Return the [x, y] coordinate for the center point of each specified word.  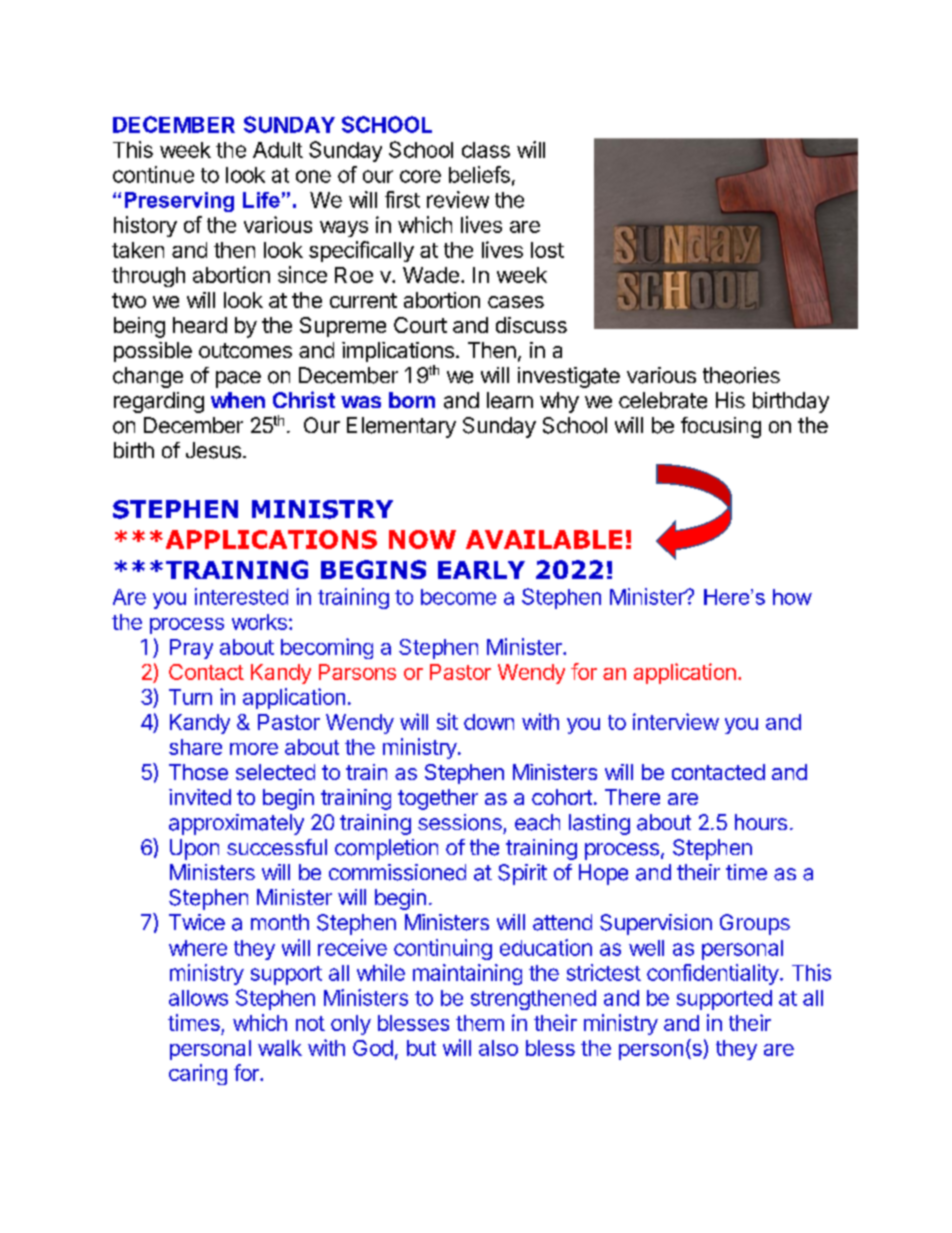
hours [761, 822]
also [498, 1048]
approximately [236, 824]
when [238, 400]
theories [741, 375]
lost [547, 250]
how [792, 597]
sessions [460, 822]
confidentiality [713, 974]
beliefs [479, 174]
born [412, 400]
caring [198, 1074]
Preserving [179, 202]
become [458, 597]
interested [241, 596]
